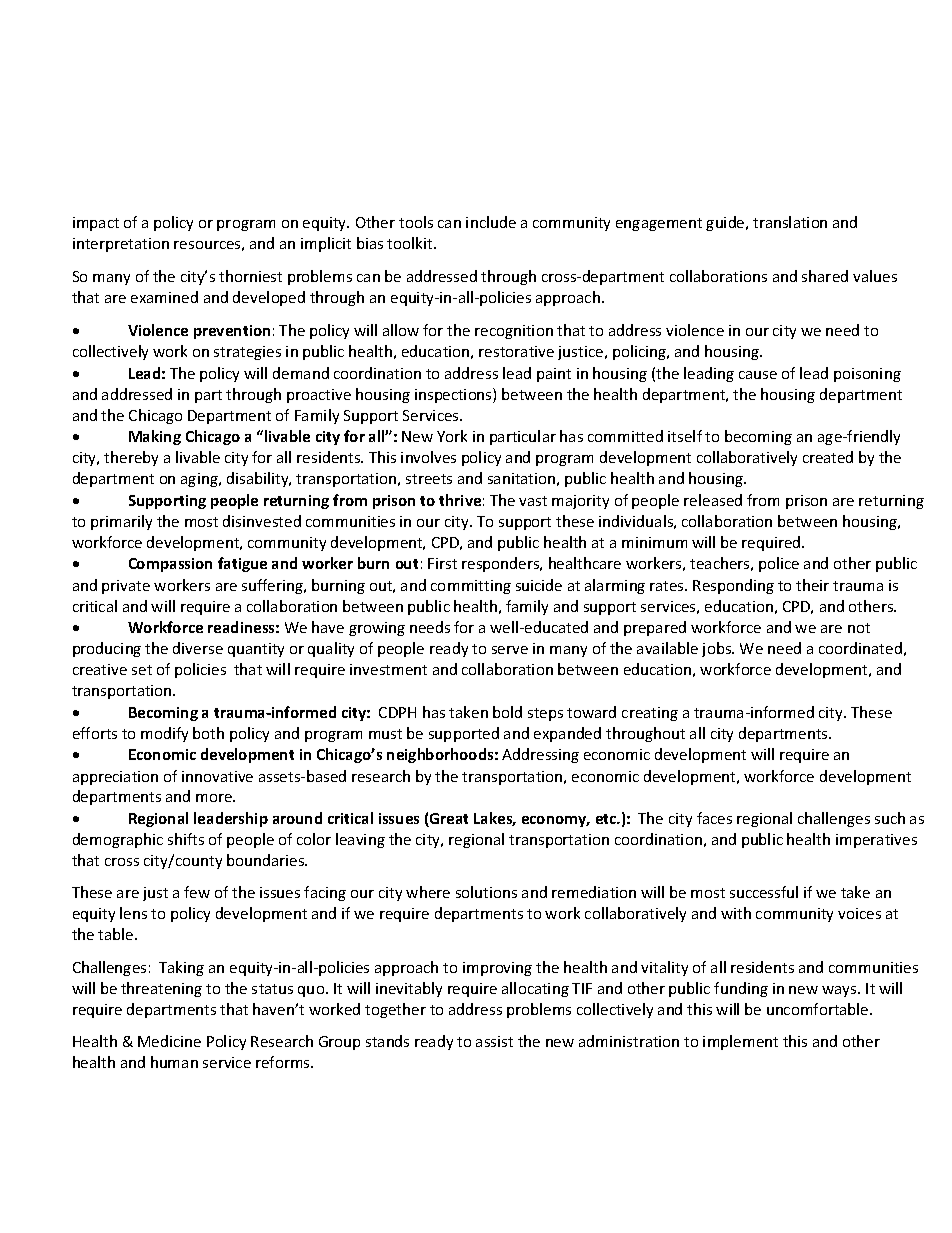  Describe the element at coordinates (491, 222) in the screenshot. I see `include` at that location.
